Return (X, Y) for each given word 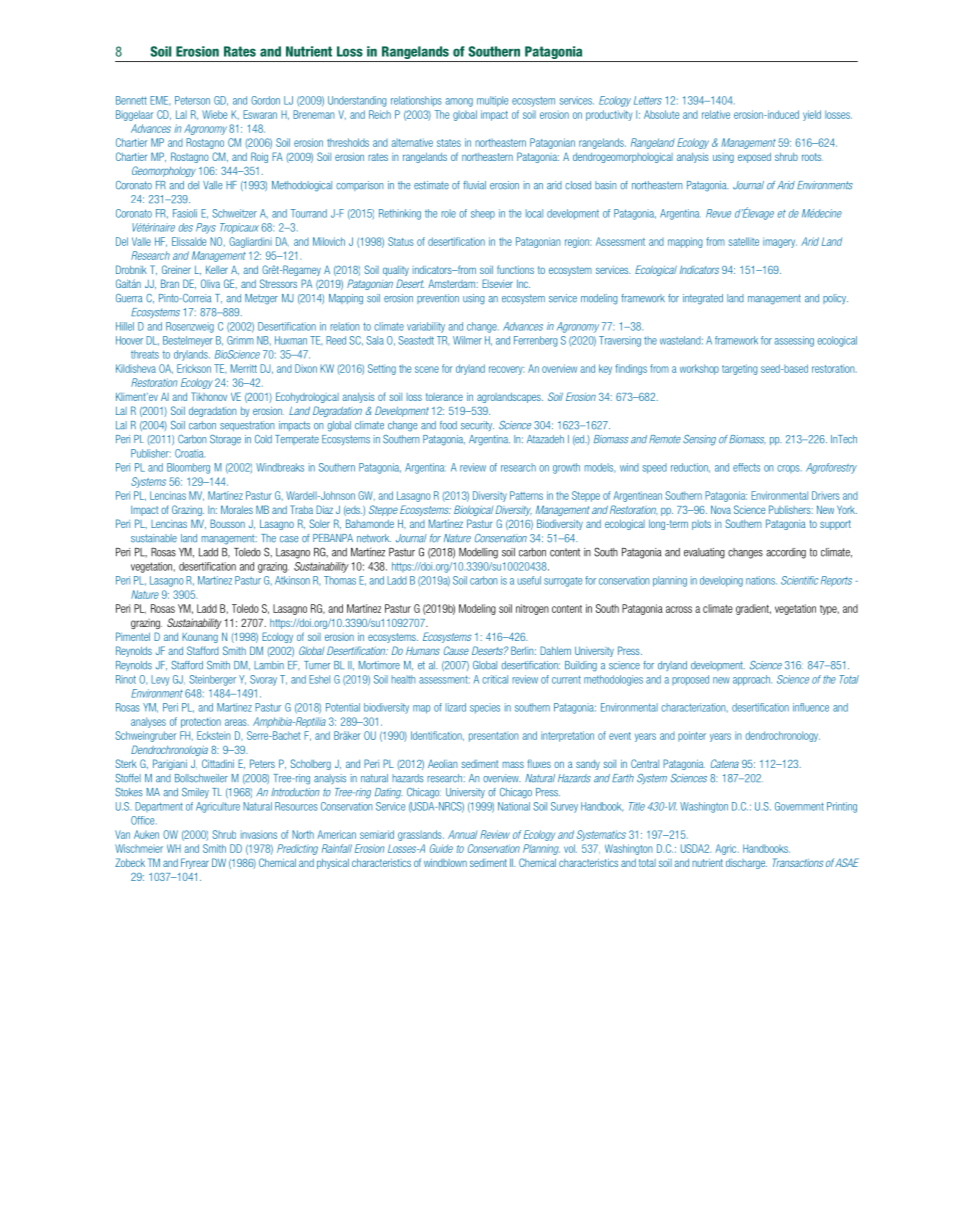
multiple (492, 101)
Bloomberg (188, 468)
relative (716, 114)
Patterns (526, 495)
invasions (259, 834)
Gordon (265, 100)
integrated (703, 299)
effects (746, 467)
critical (495, 679)
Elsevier (497, 283)
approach (752, 680)
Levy (160, 680)
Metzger (261, 299)
